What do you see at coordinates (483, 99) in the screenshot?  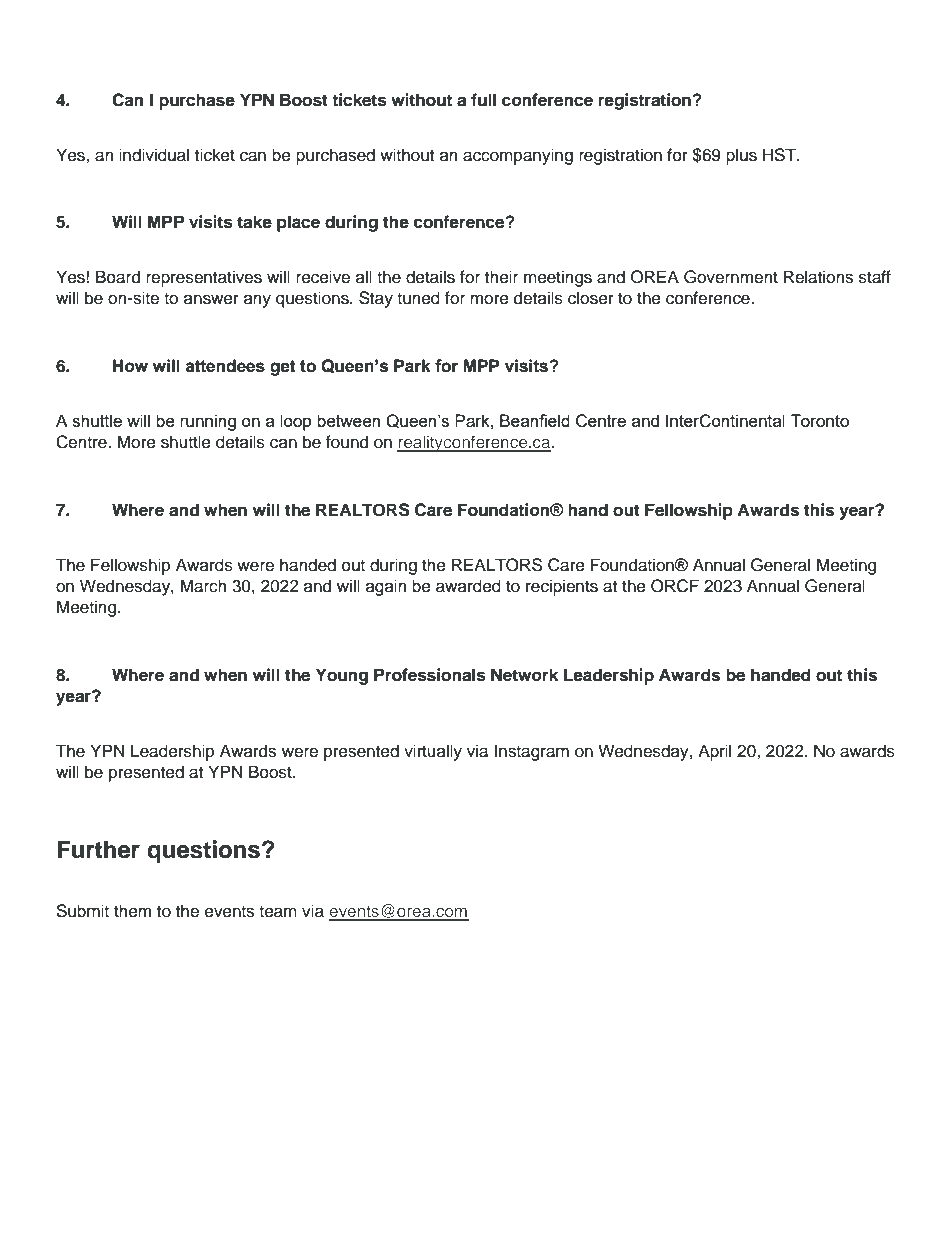 I see `full` at bounding box center [483, 99].
